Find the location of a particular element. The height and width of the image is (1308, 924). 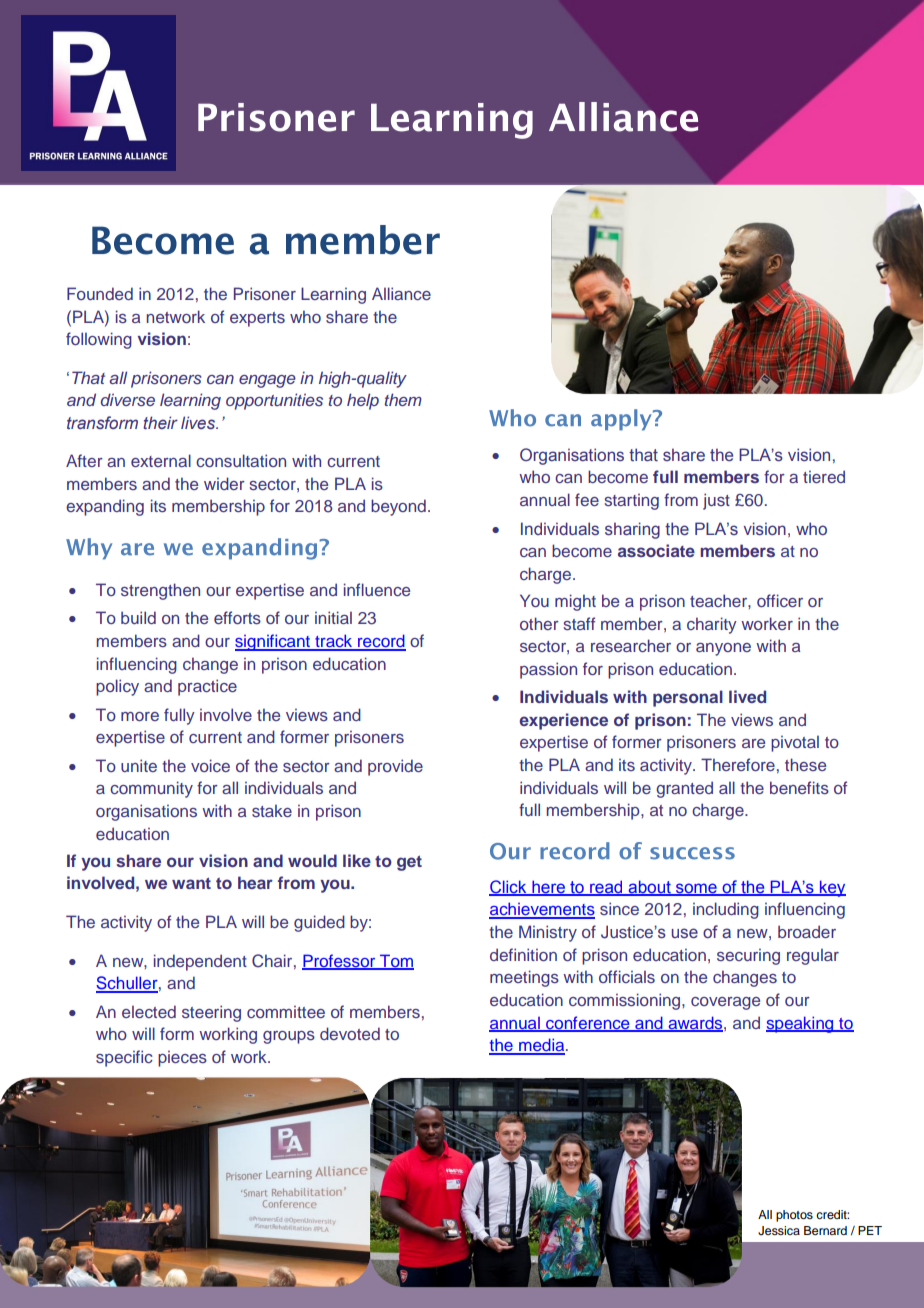

pieces is located at coordinates (182, 1059).
